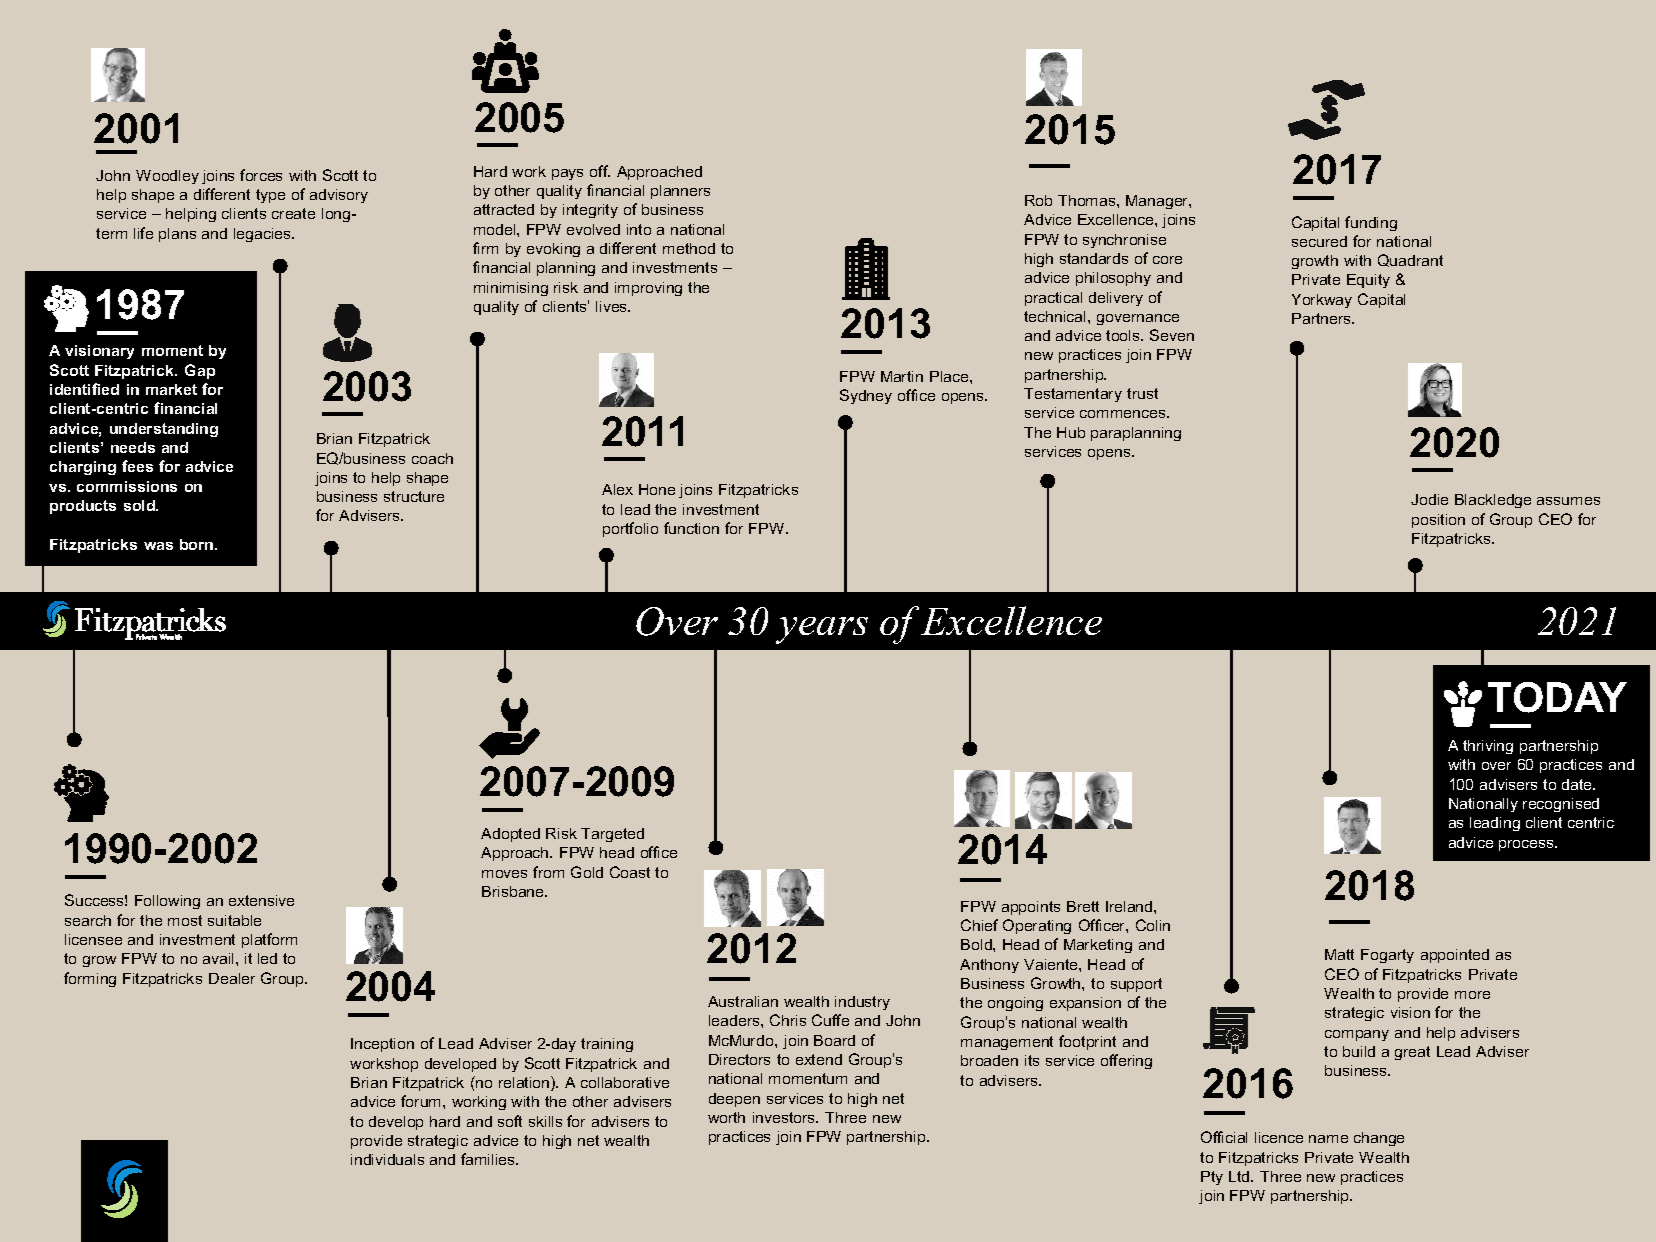 This image has width=1656, height=1242. What do you see at coordinates (680, 192) in the image?
I see `planners` at bounding box center [680, 192].
